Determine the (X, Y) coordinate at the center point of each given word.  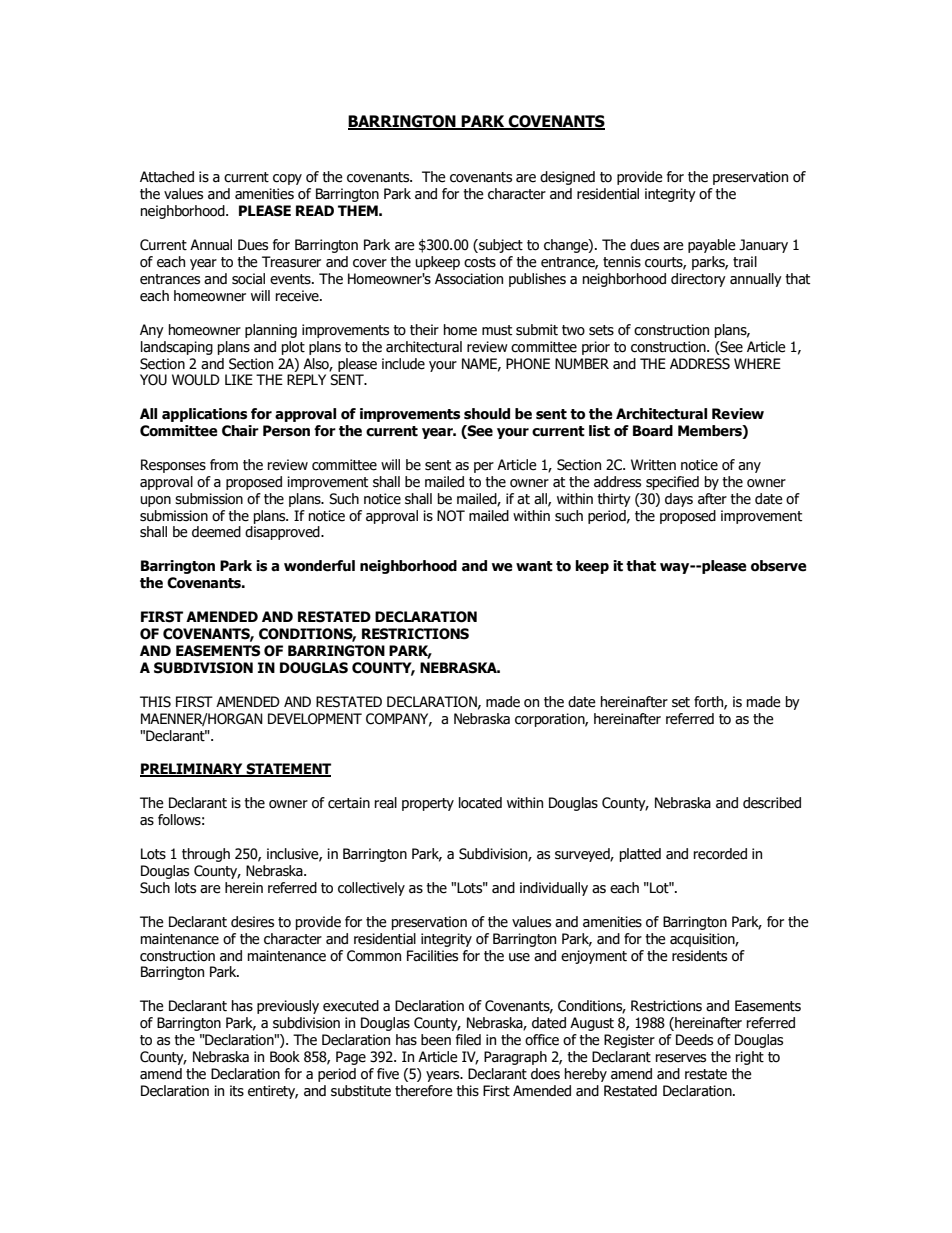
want (534, 566)
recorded (720, 854)
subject (500, 246)
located (480, 803)
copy (287, 179)
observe (779, 566)
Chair (240, 431)
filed (468, 1040)
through (206, 855)
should (487, 414)
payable (712, 246)
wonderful (319, 566)
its (237, 1091)
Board (653, 431)
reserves (681, 1058)
